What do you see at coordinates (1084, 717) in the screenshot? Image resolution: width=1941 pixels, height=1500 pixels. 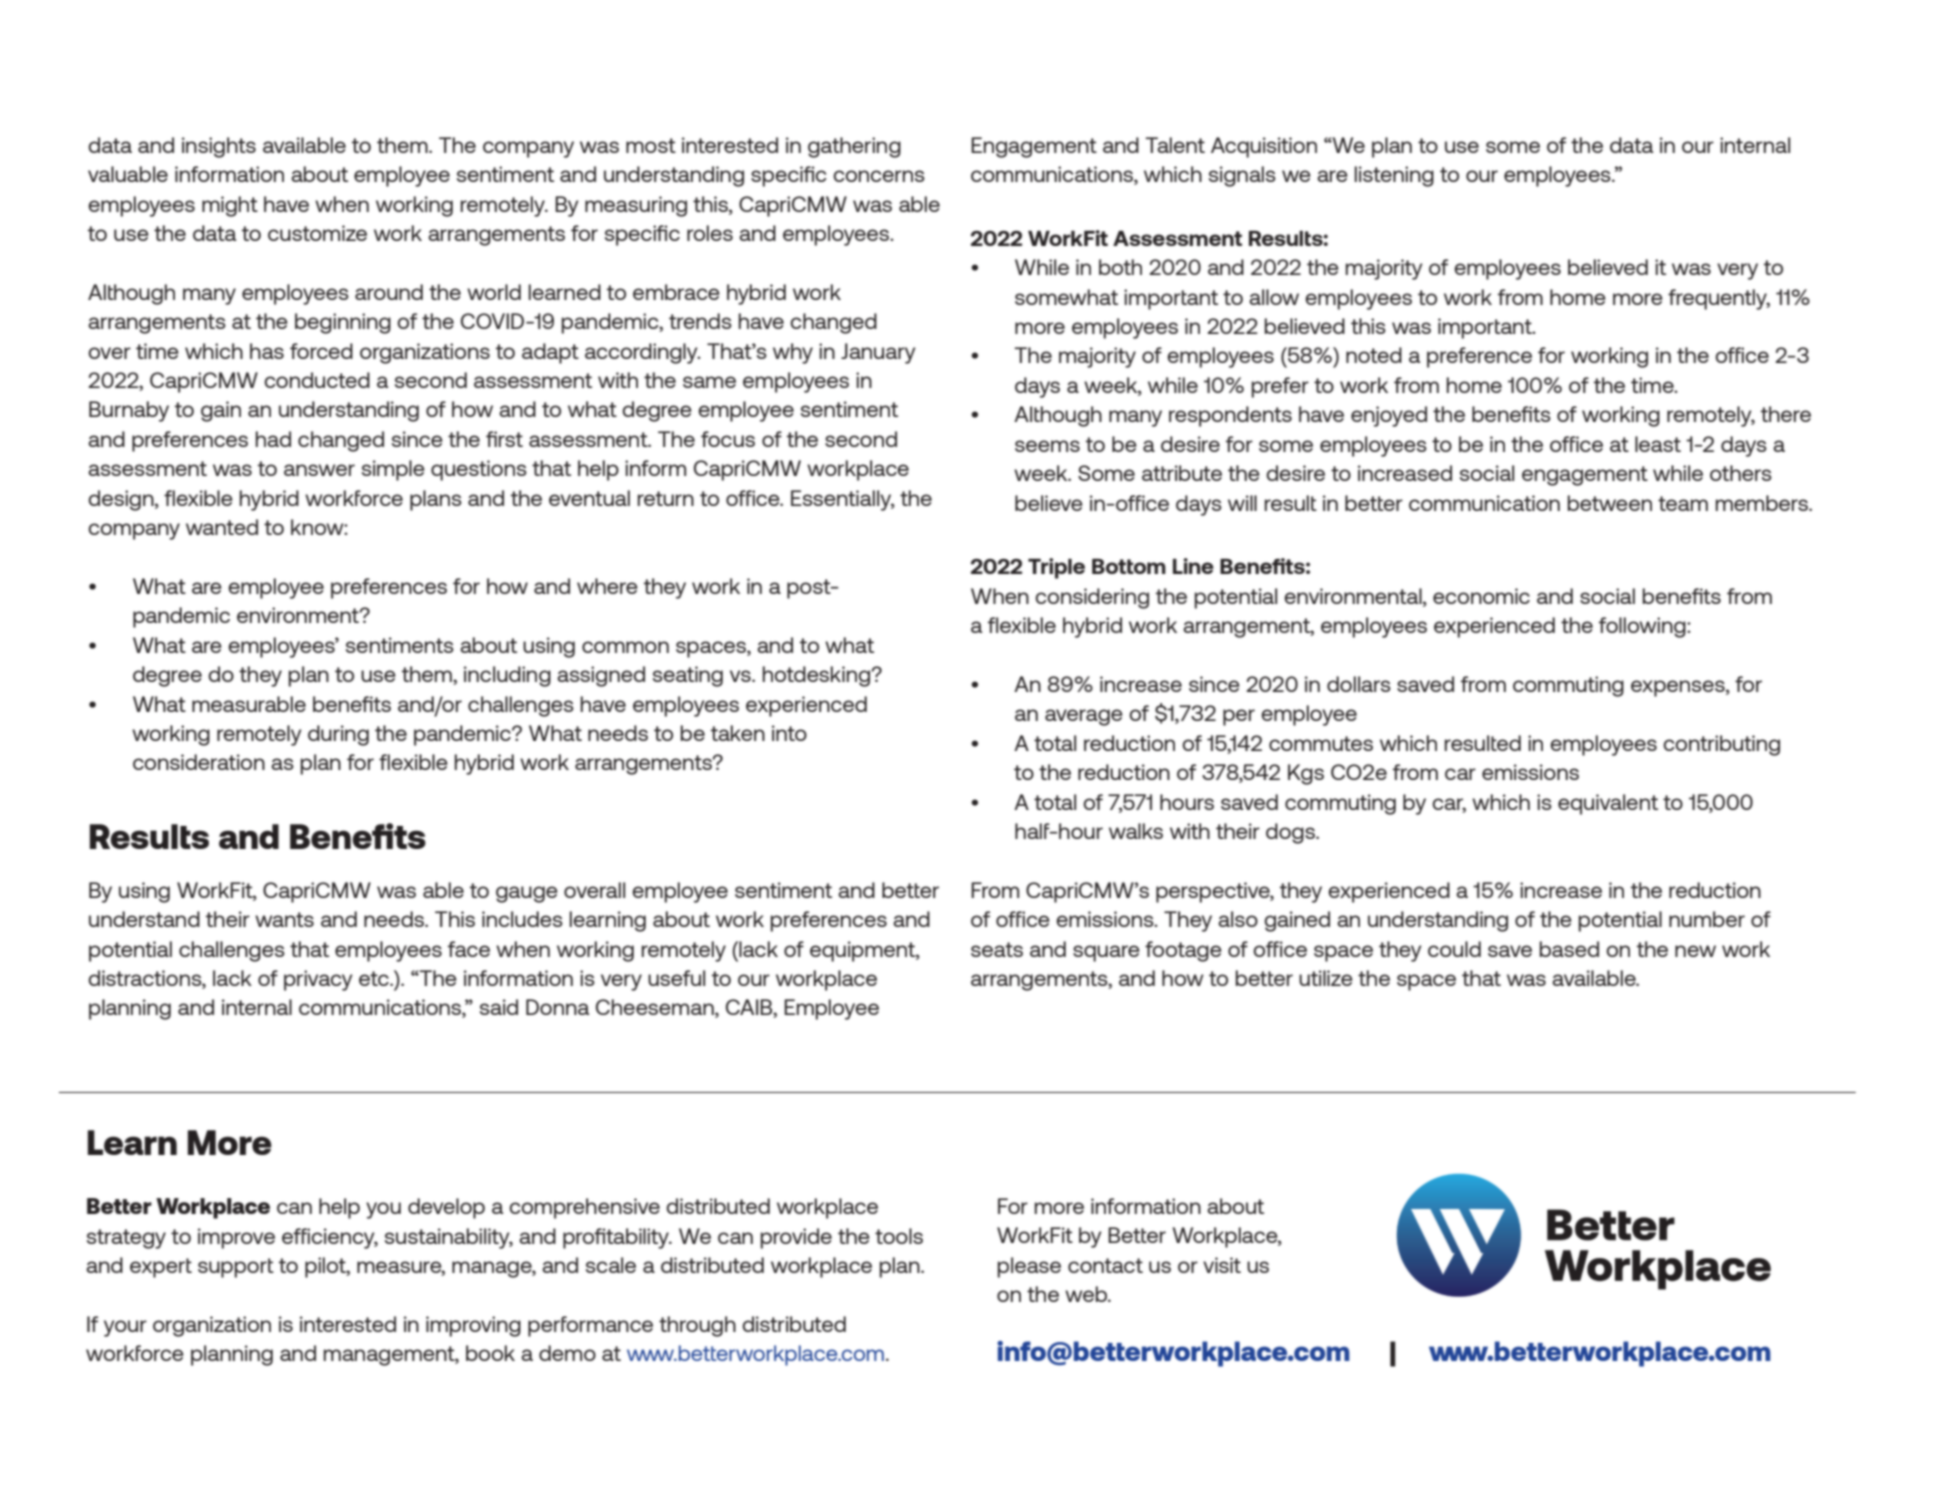 I see `average` at bounding box center [1084, 717].
